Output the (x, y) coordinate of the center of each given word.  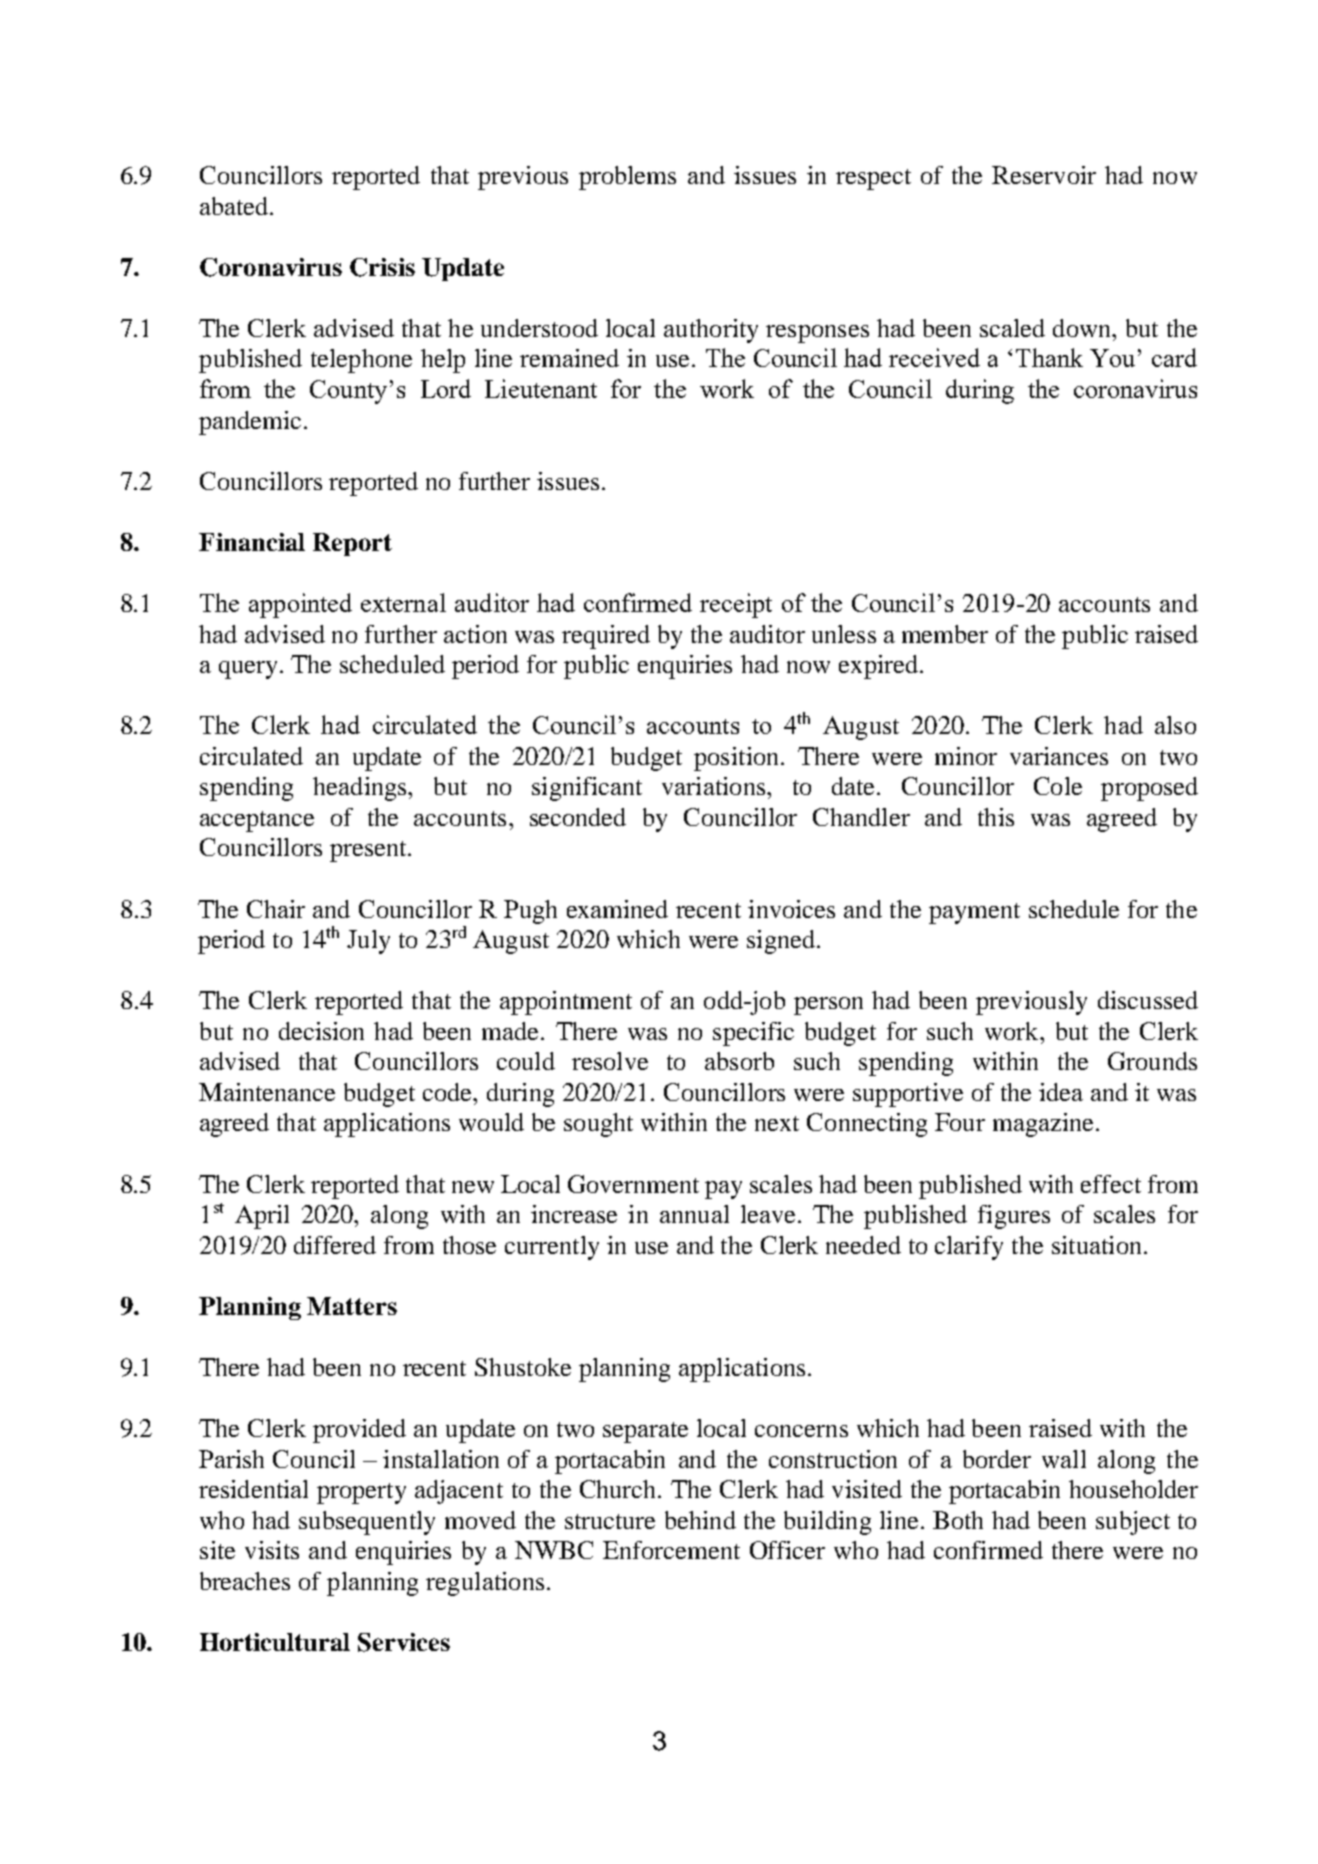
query (248, 670)
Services (404, 1642)
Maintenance (267, 1092)
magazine (1043, 1125)
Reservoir (1044, 175)
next (777, 1123)
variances (1059, 756)
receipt (736, 605)
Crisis (382, 267)
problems (627, 178)
